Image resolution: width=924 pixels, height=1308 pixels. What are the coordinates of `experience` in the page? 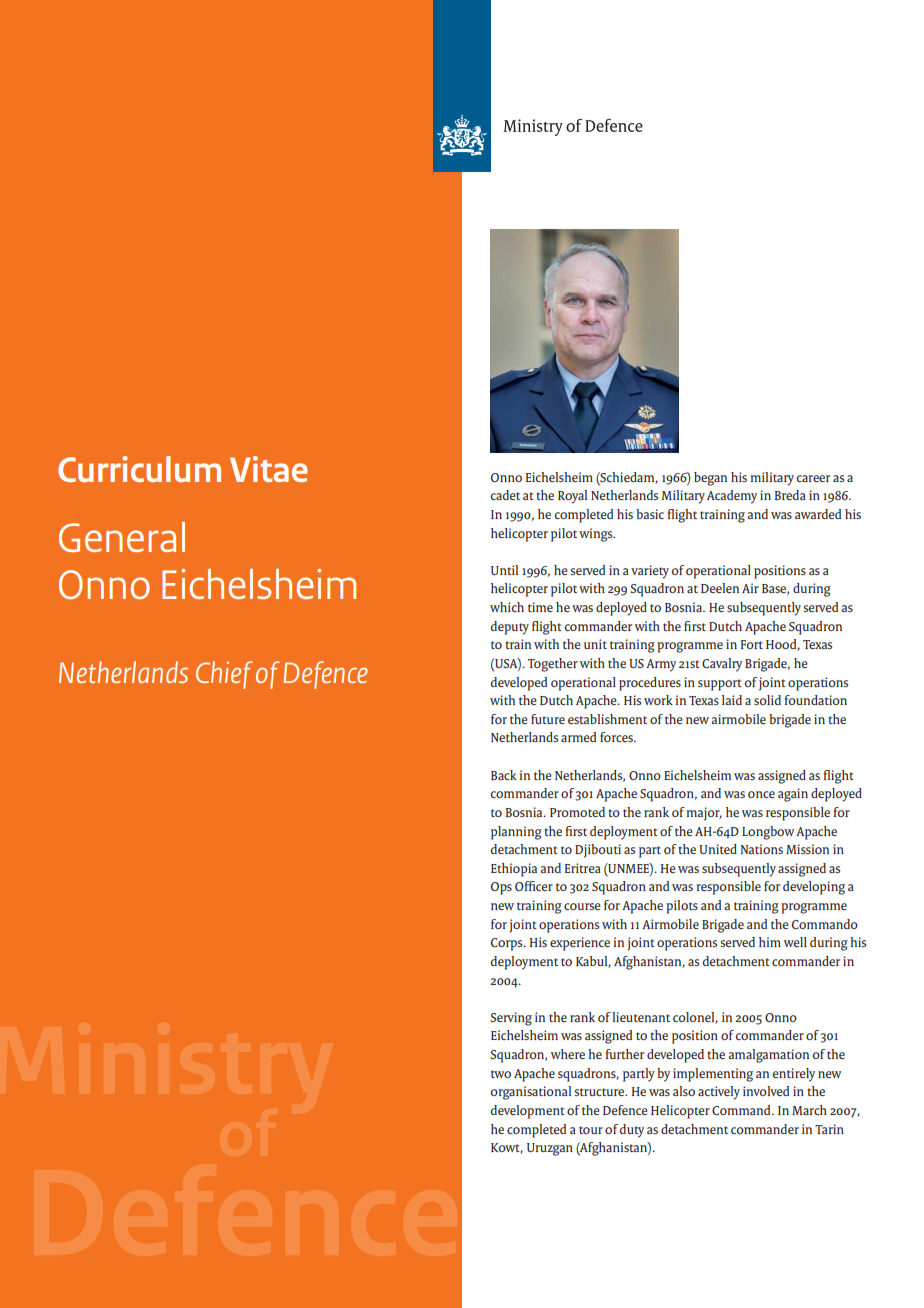 It's located at (580, 944).
